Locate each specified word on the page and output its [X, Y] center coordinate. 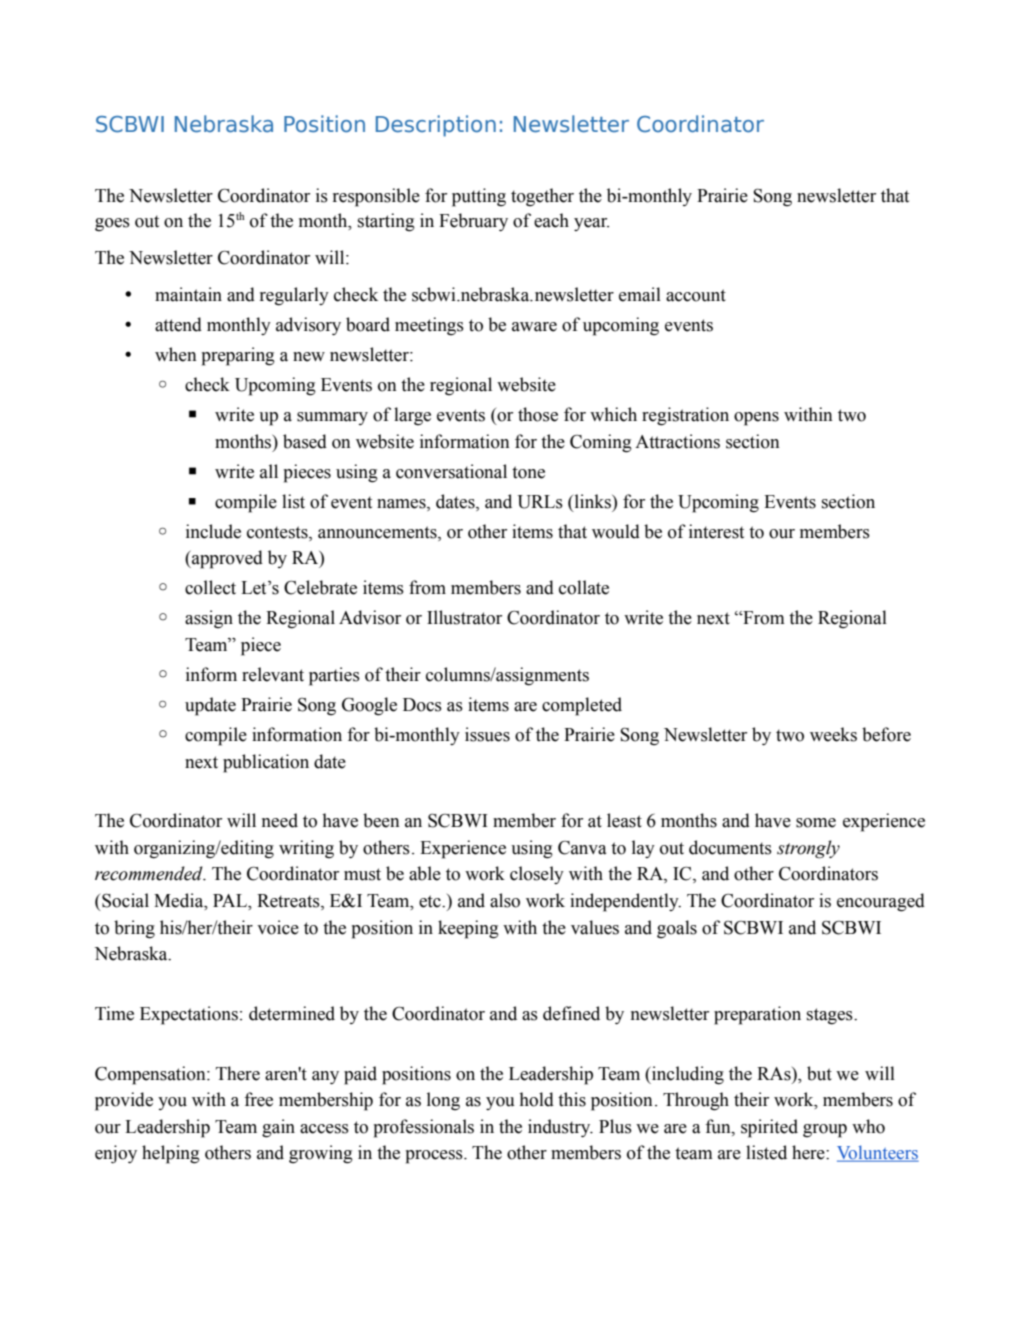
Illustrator [464, 617]
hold [536, 1099]
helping [171, 1154]
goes [112, 224]
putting [479, 197]
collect [210, 587]
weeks [833, 734]
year [591, 224]
